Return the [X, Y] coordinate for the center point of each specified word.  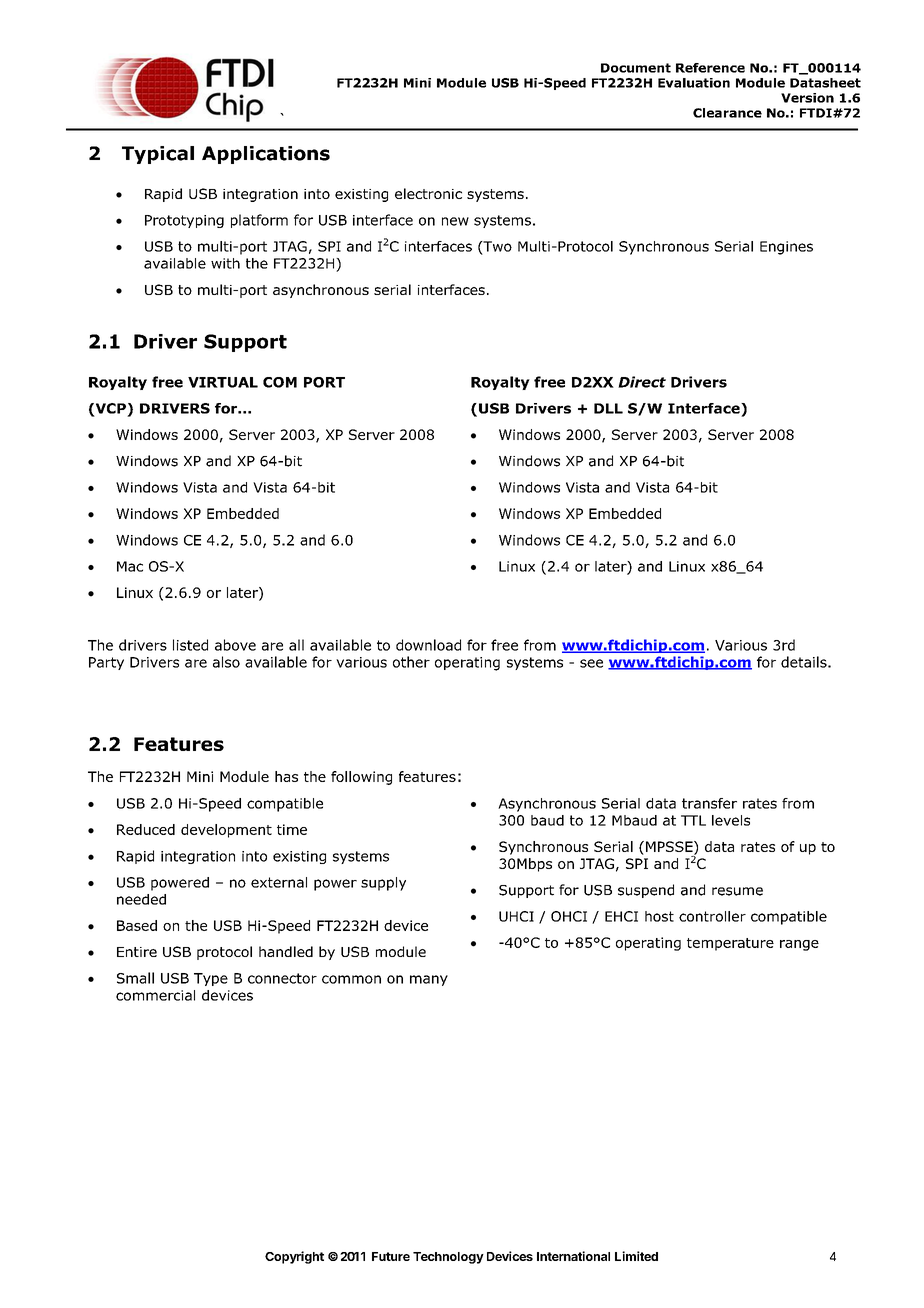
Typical [158, 155]
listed [190, 645]
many [429, 980]
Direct [642, 382]
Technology [448, 1258]
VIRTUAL [223, 382]
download [428, 645]
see [591, 663]
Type [211, 979]
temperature [730, 944]
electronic [428, 193]
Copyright [294, 1257]
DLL [608, 408]
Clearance [727, 113]
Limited [636, 1256]
